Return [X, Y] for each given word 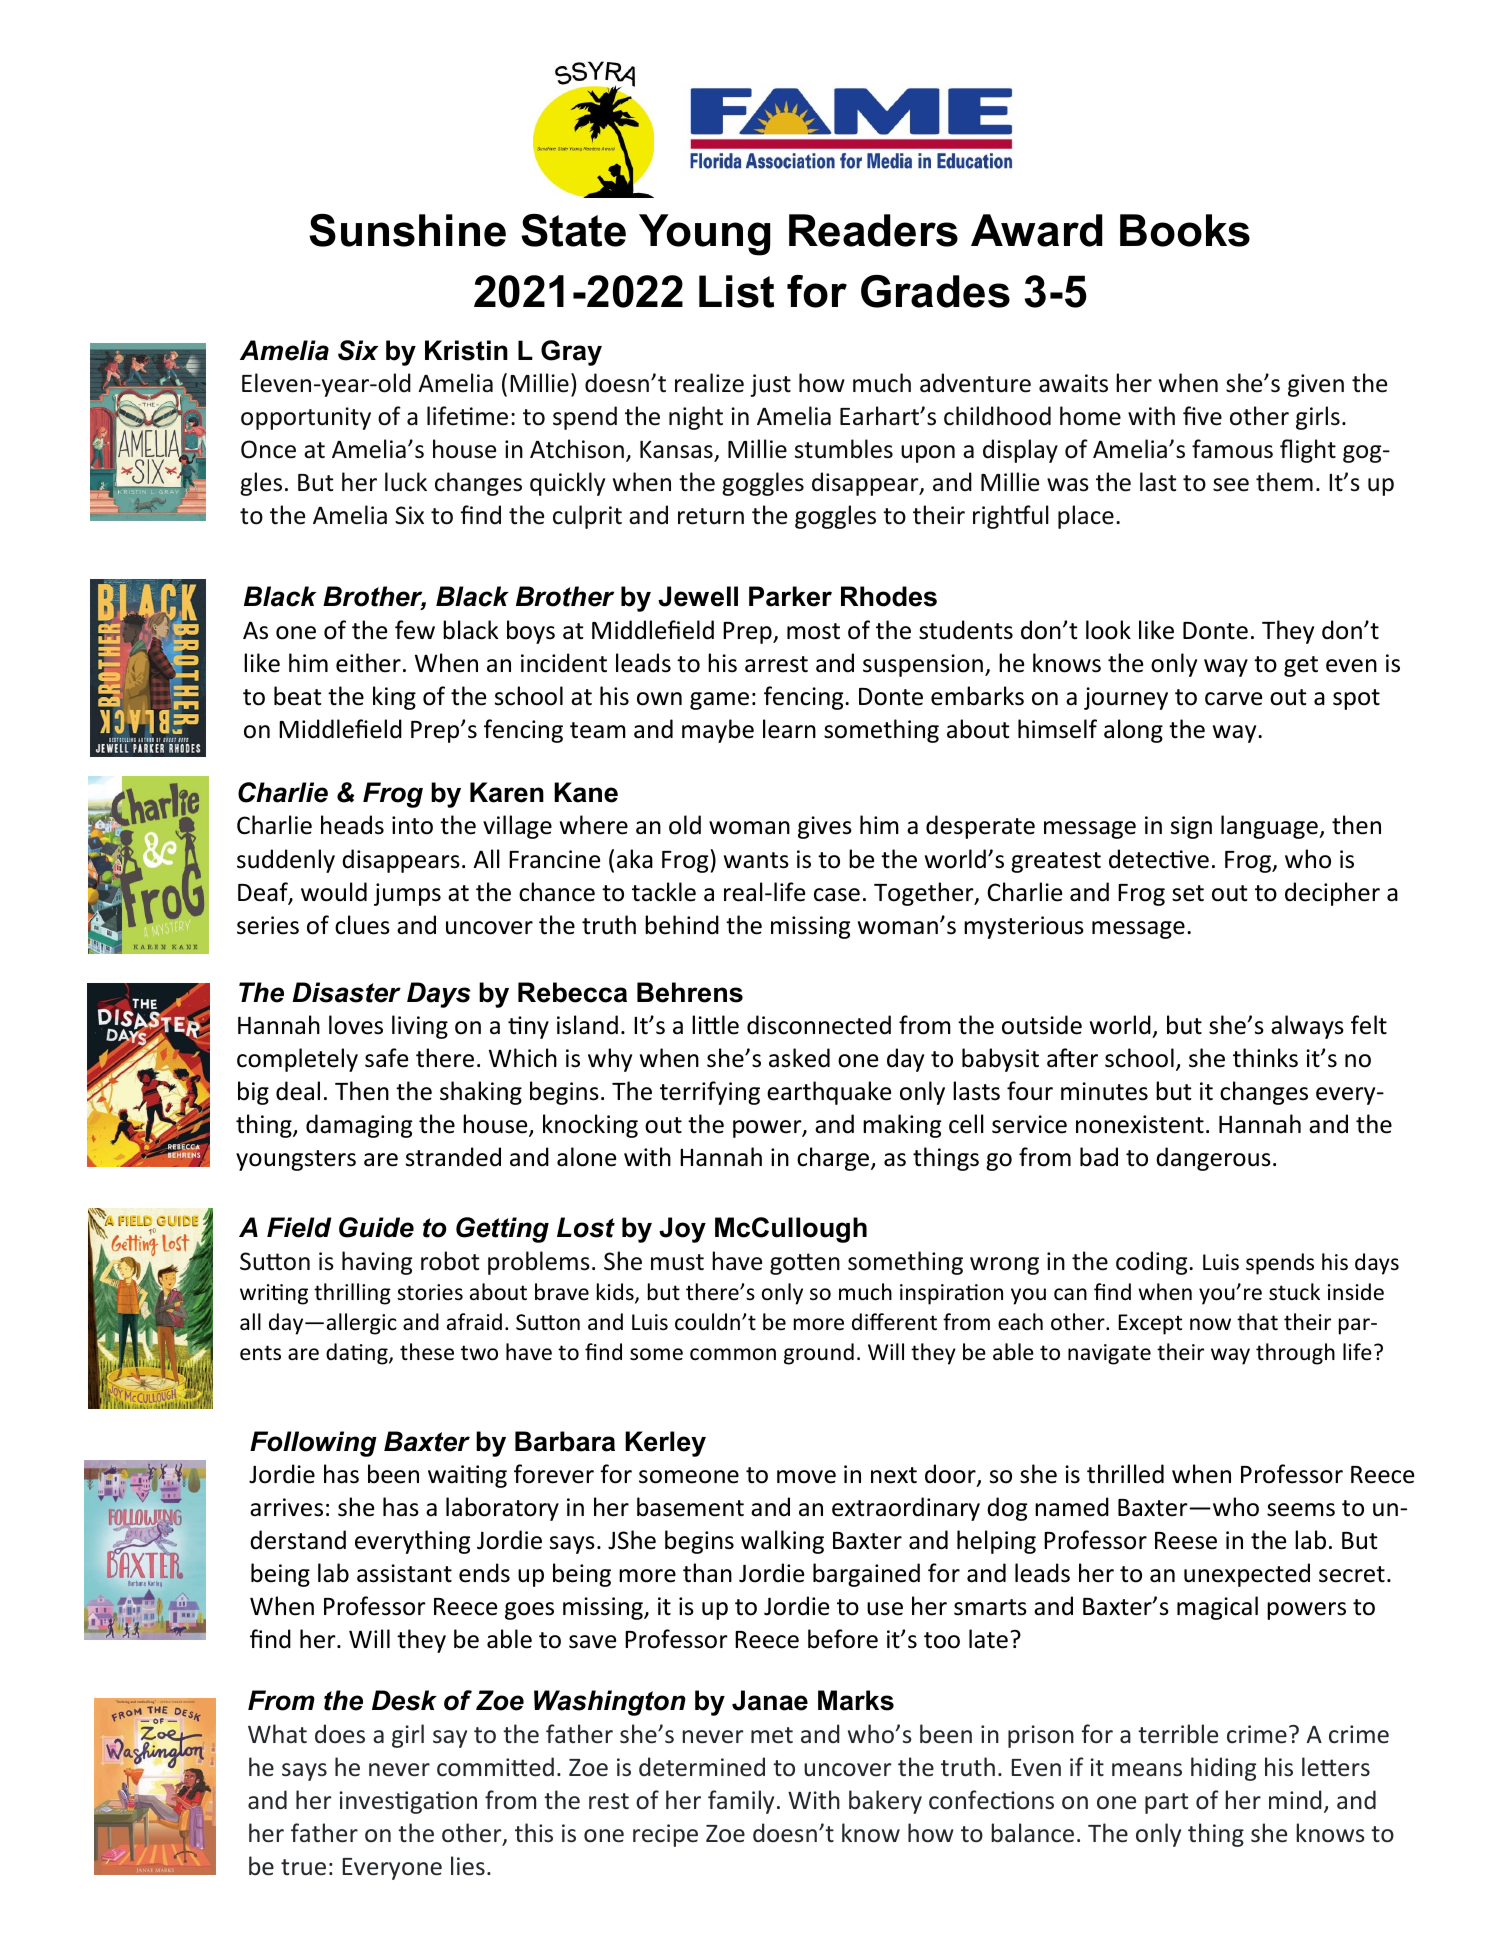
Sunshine [407, 230]
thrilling [352, 1294]
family [741, 1802]
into [412, 825]
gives [825, 827]
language [1270, 827]
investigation [408, 1802]
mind [1295, 1799]
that [1257, 1321]
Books [1185, 230]
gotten [805, 1264]
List [736, 291]
